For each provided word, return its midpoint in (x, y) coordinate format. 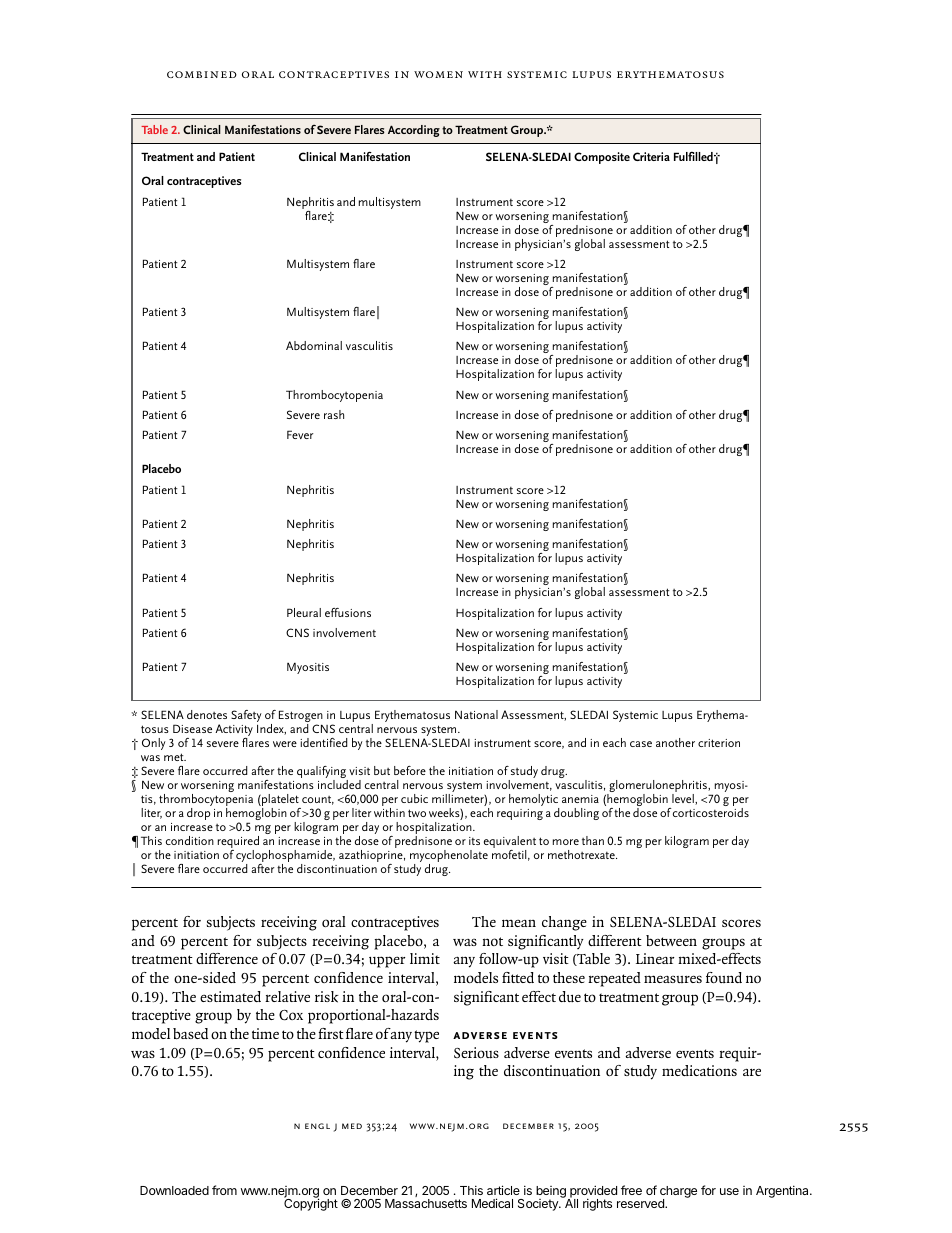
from (224, 1190)
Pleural (304, 612)
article (503, 1190)
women (438, 74)
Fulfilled (694, 156)
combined (202, 74)
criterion (719, 743)
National (476, 714)
